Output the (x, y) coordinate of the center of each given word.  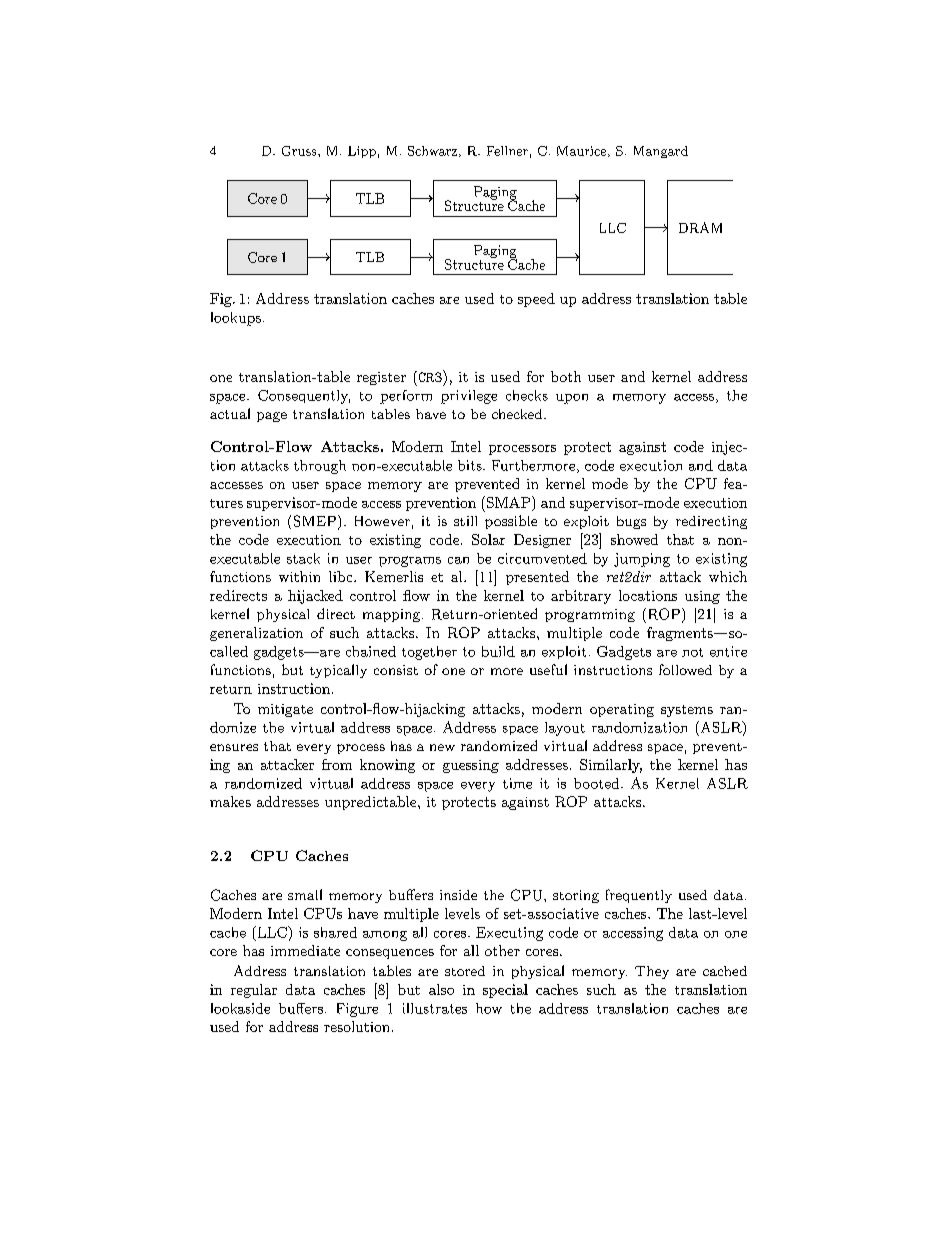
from (337, 764)
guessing (471, 766)
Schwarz (432, 151)
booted (596, 783)
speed (536, 300)
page (272, 417)
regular (254, 991)
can (458, 560)
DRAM (700, 227)
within (299, 576)
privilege (469, 397)
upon (572, 399)
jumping (642, 560)
